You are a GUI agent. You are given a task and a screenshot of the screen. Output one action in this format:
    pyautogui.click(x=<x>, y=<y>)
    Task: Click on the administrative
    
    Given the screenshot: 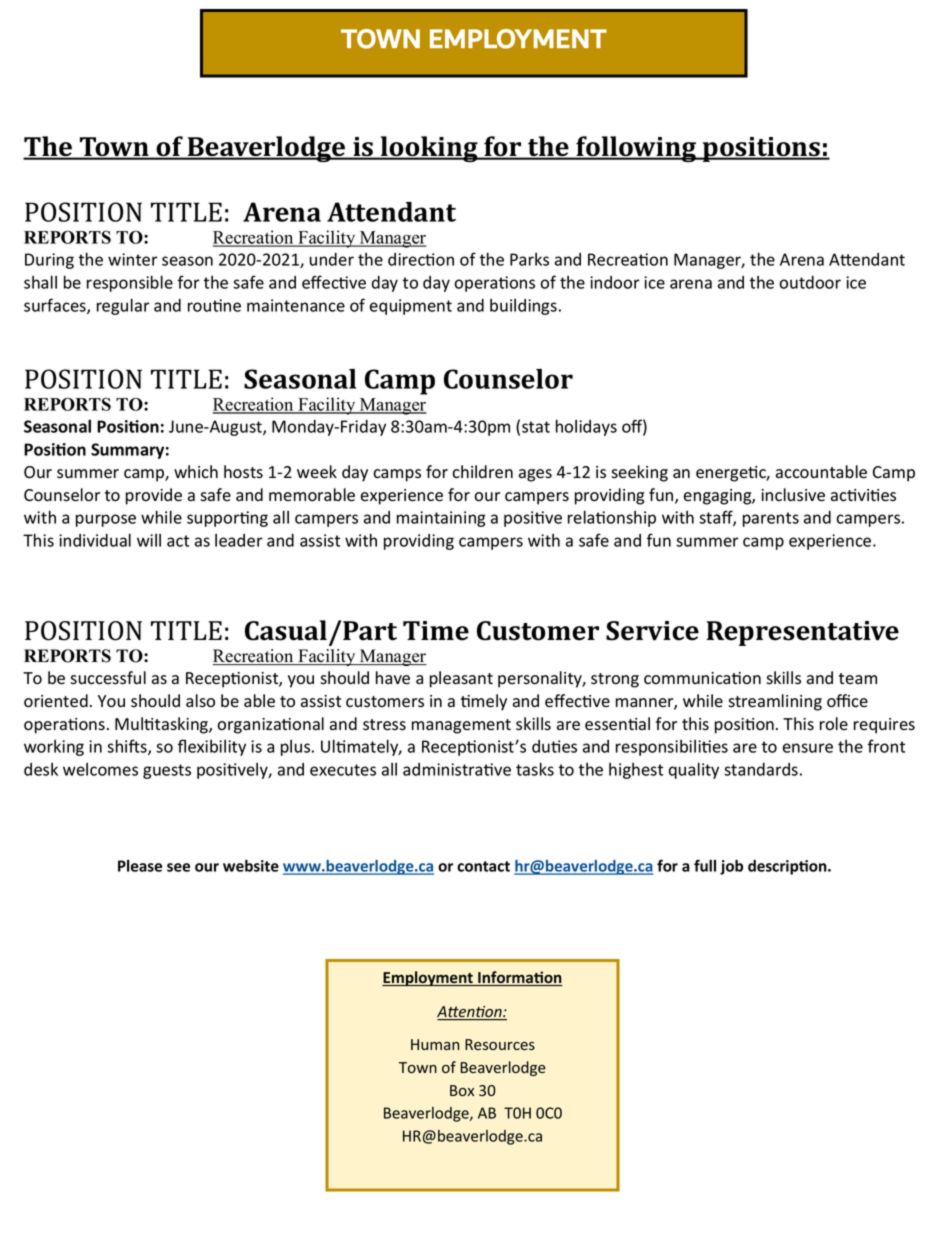 What is the action you would take?
    pyautogui.click(x=457, y=769)
